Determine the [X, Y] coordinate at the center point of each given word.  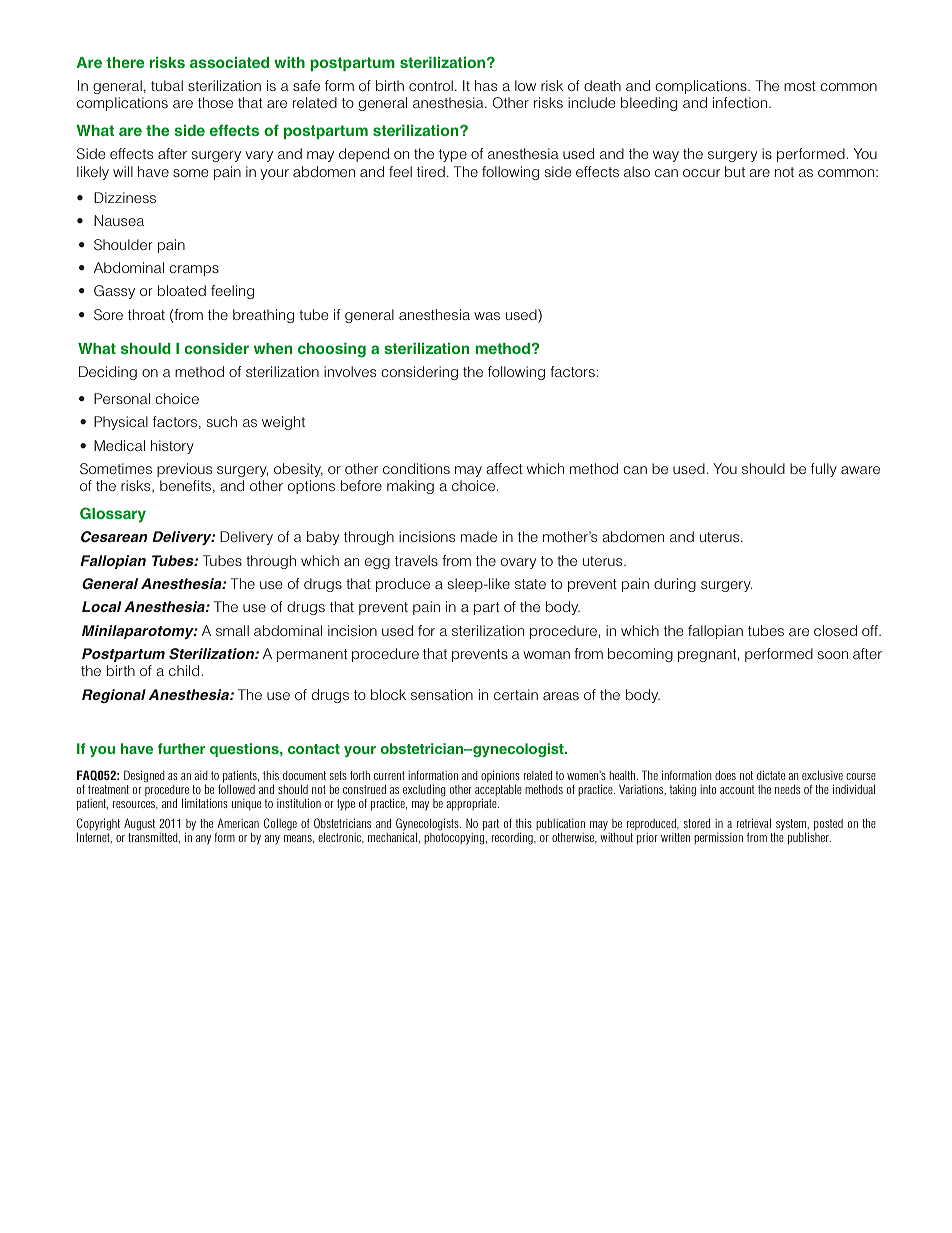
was [487, 316]
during [675, 585]
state [530, 584]
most [800, 86]
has [486, 85]
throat [146, 314]
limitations [205, 803]
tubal [167, 85]
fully [824, 470]
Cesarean [114, 536]
